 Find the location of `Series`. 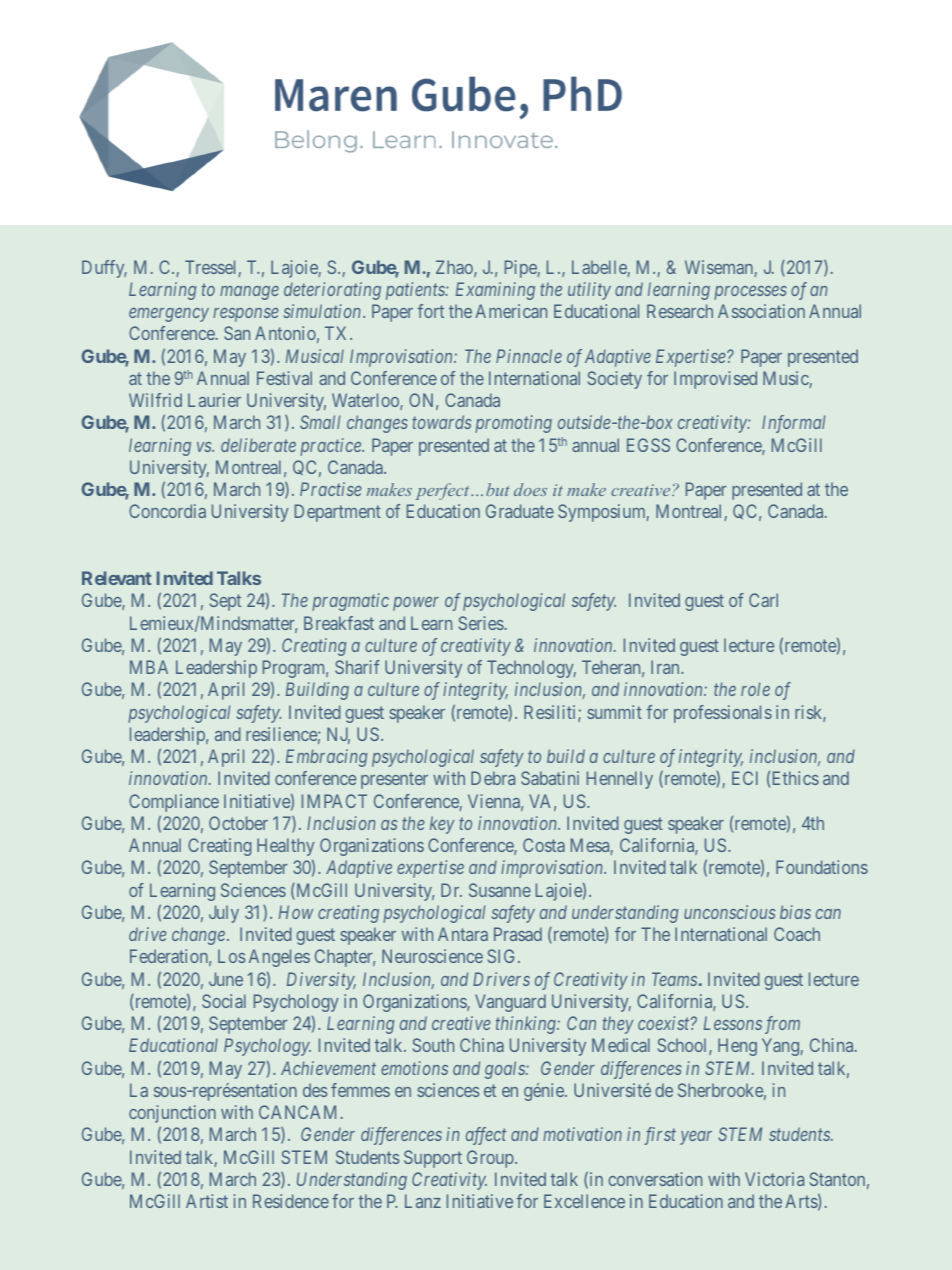

Series is located at coordinates (481, 623).
